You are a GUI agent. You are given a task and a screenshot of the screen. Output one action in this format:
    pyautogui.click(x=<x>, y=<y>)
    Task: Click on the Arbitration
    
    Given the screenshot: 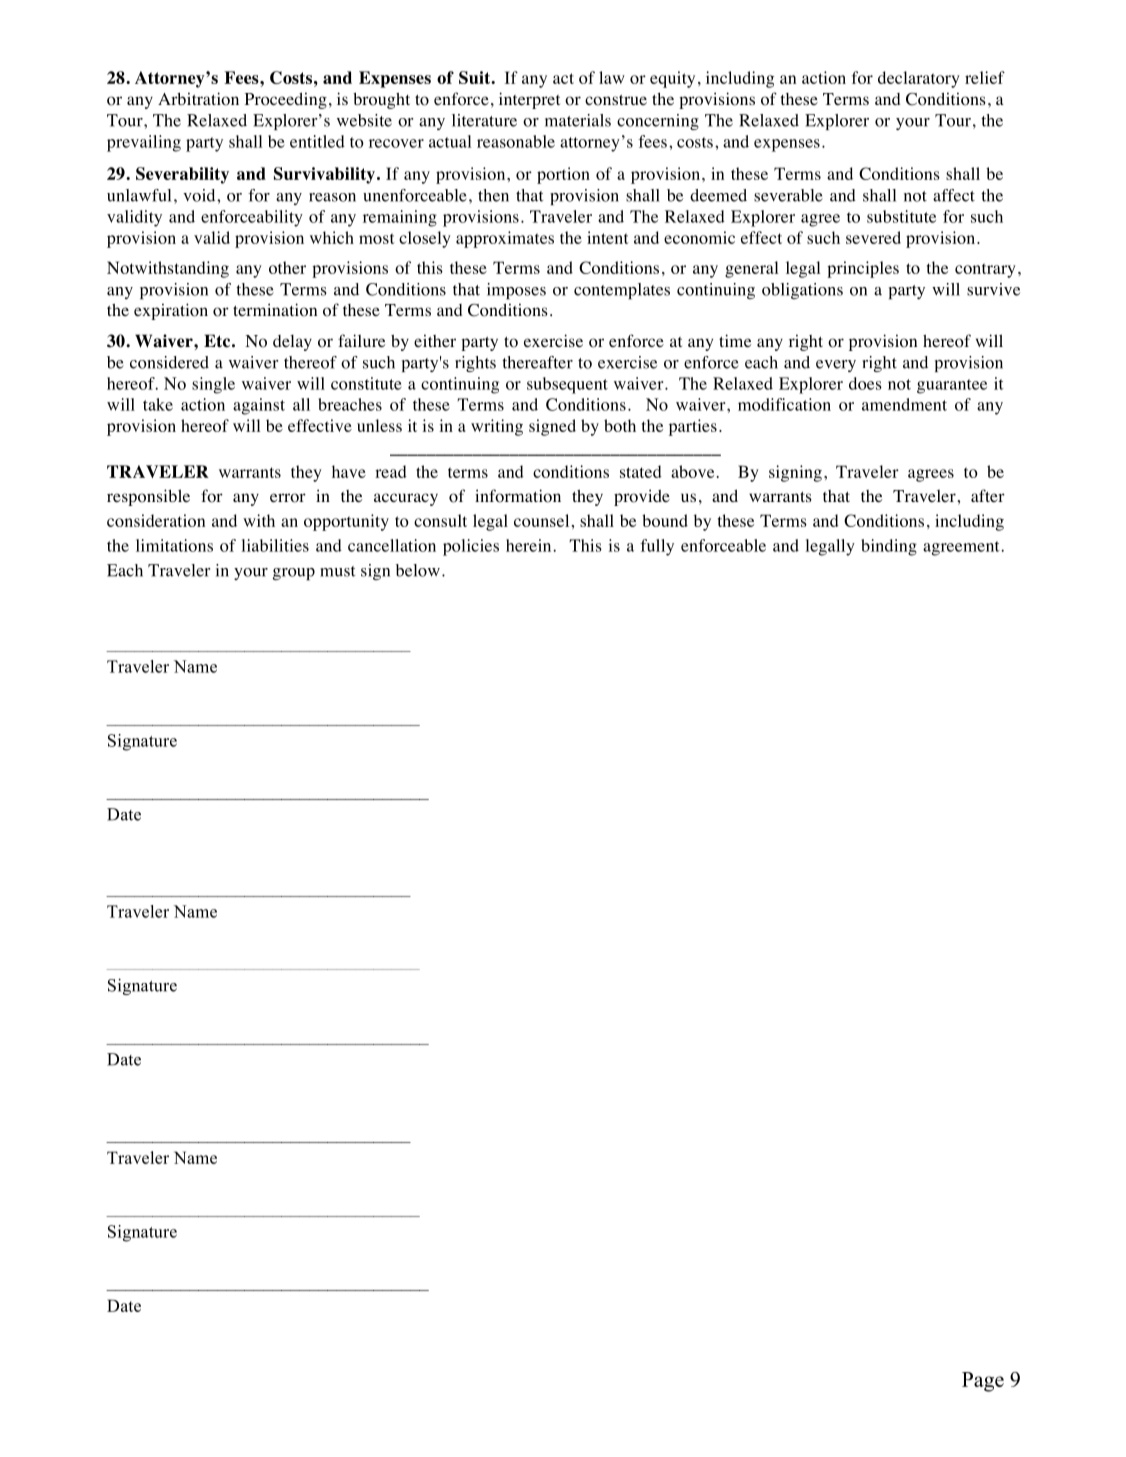 What is the action you would take?
    pyautogui.click(x=198, y=99)
